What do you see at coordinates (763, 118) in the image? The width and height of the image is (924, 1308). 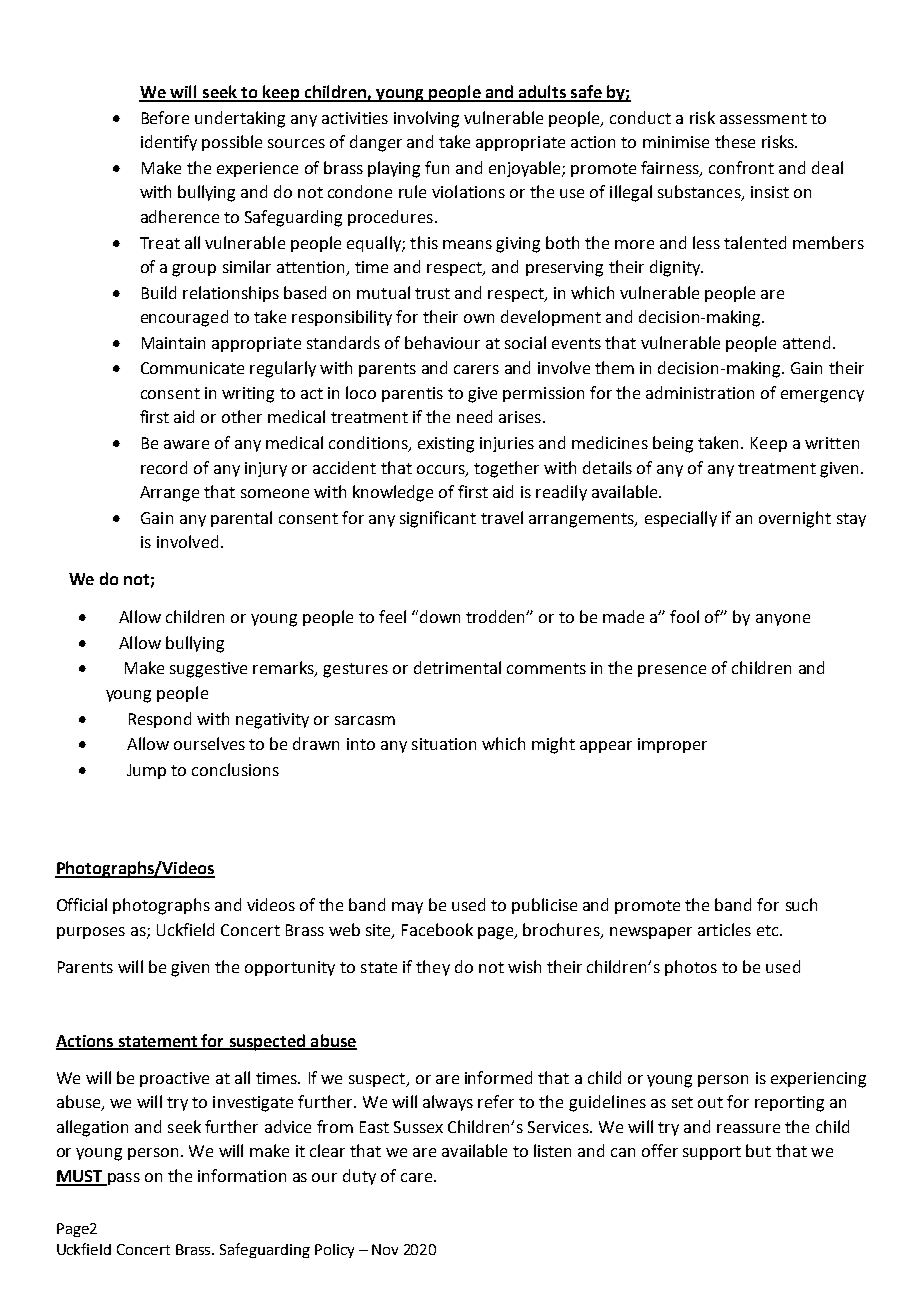 I see `assessment` at bounding box center [763, 118].
